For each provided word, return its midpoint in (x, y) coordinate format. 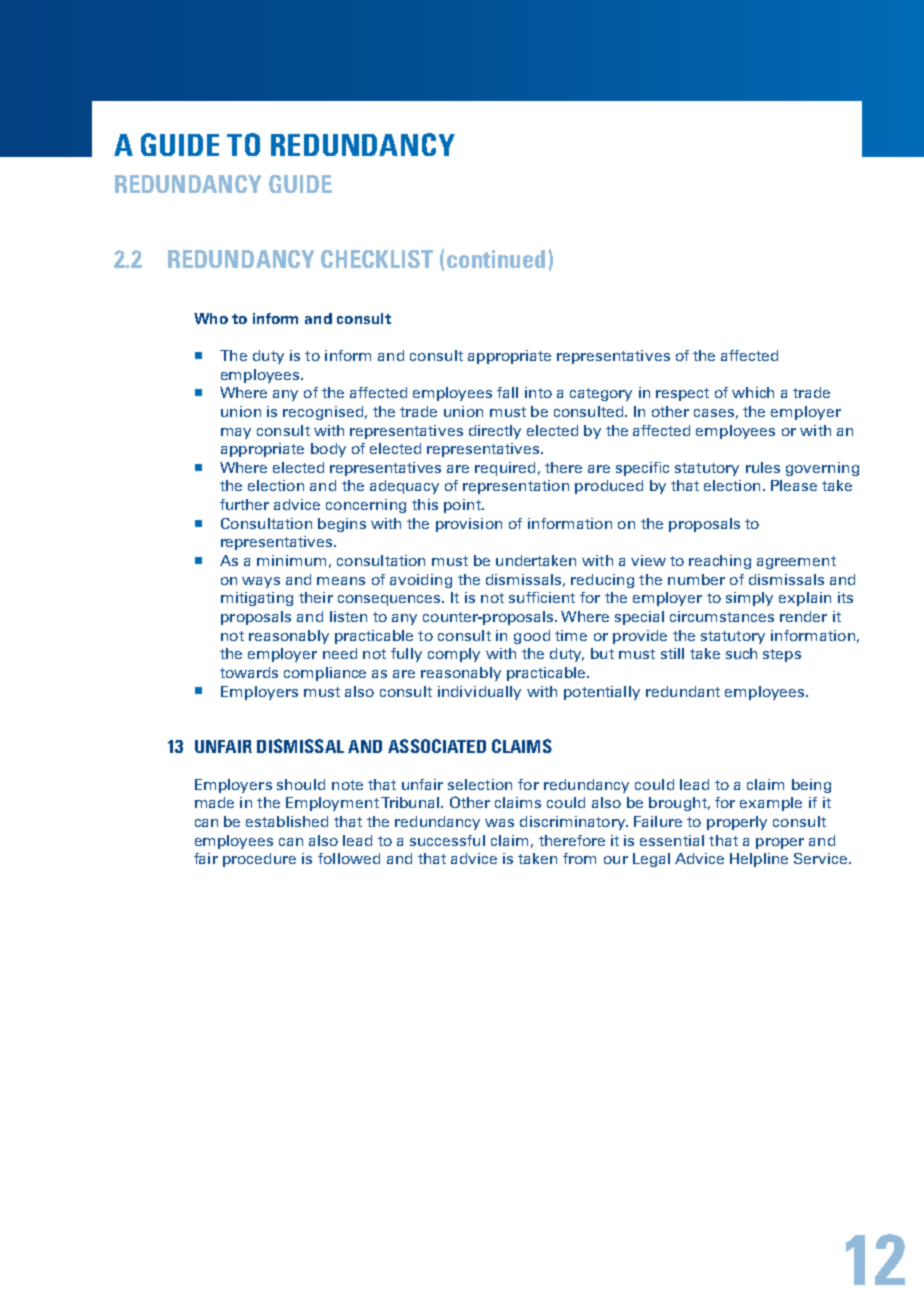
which (753, 392)
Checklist (377, 259)
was (499, 823)
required (505, 469)
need (340, 653)
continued (496, 259)
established (287, 821)
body (328, 450)
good (532, 637)
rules (763, 467)
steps (782, 655)
